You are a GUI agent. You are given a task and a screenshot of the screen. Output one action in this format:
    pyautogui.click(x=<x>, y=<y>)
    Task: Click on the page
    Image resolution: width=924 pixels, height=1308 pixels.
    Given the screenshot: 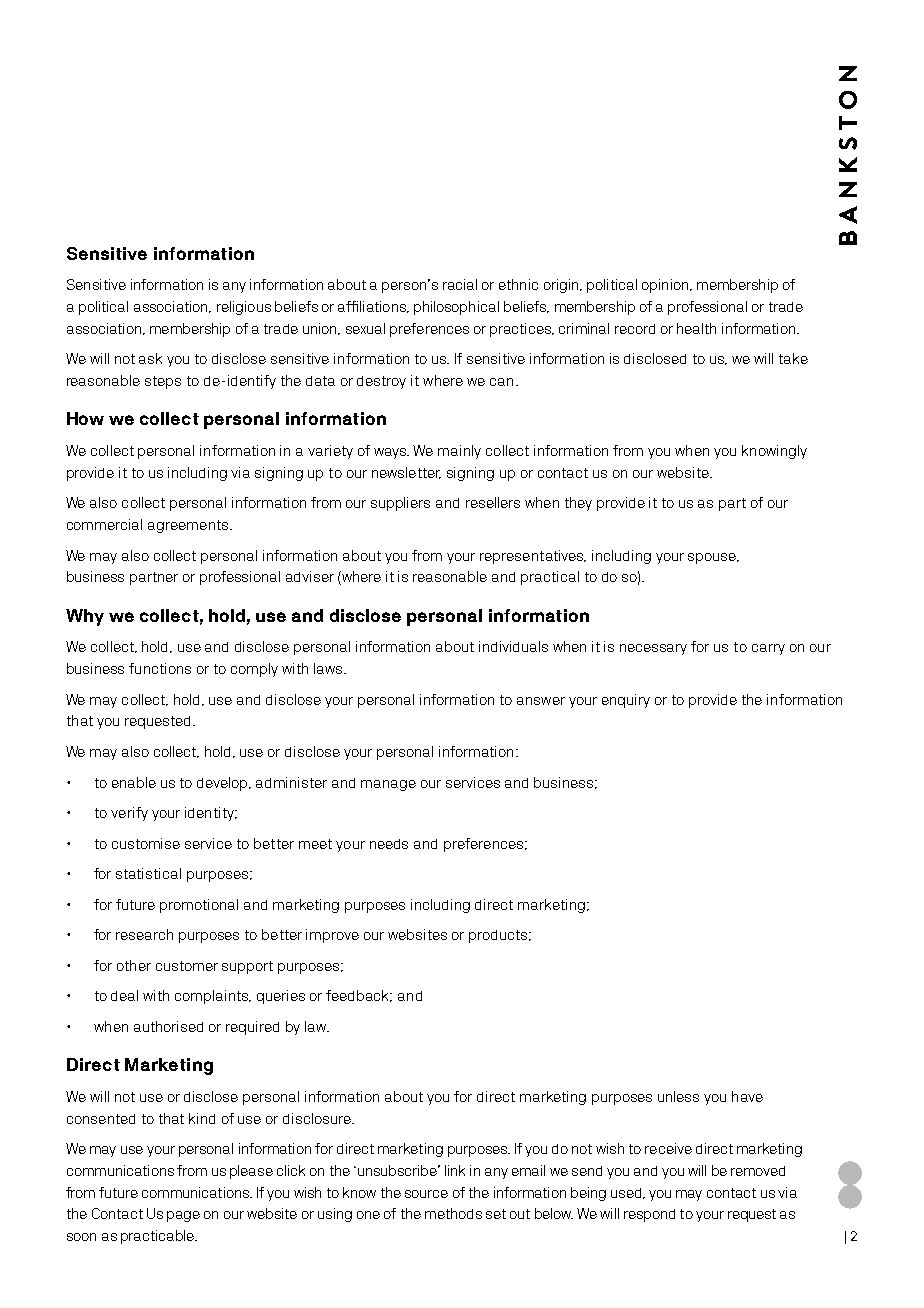 What is the action you would take?
    pyautogui.click(x=183, y=1216)
